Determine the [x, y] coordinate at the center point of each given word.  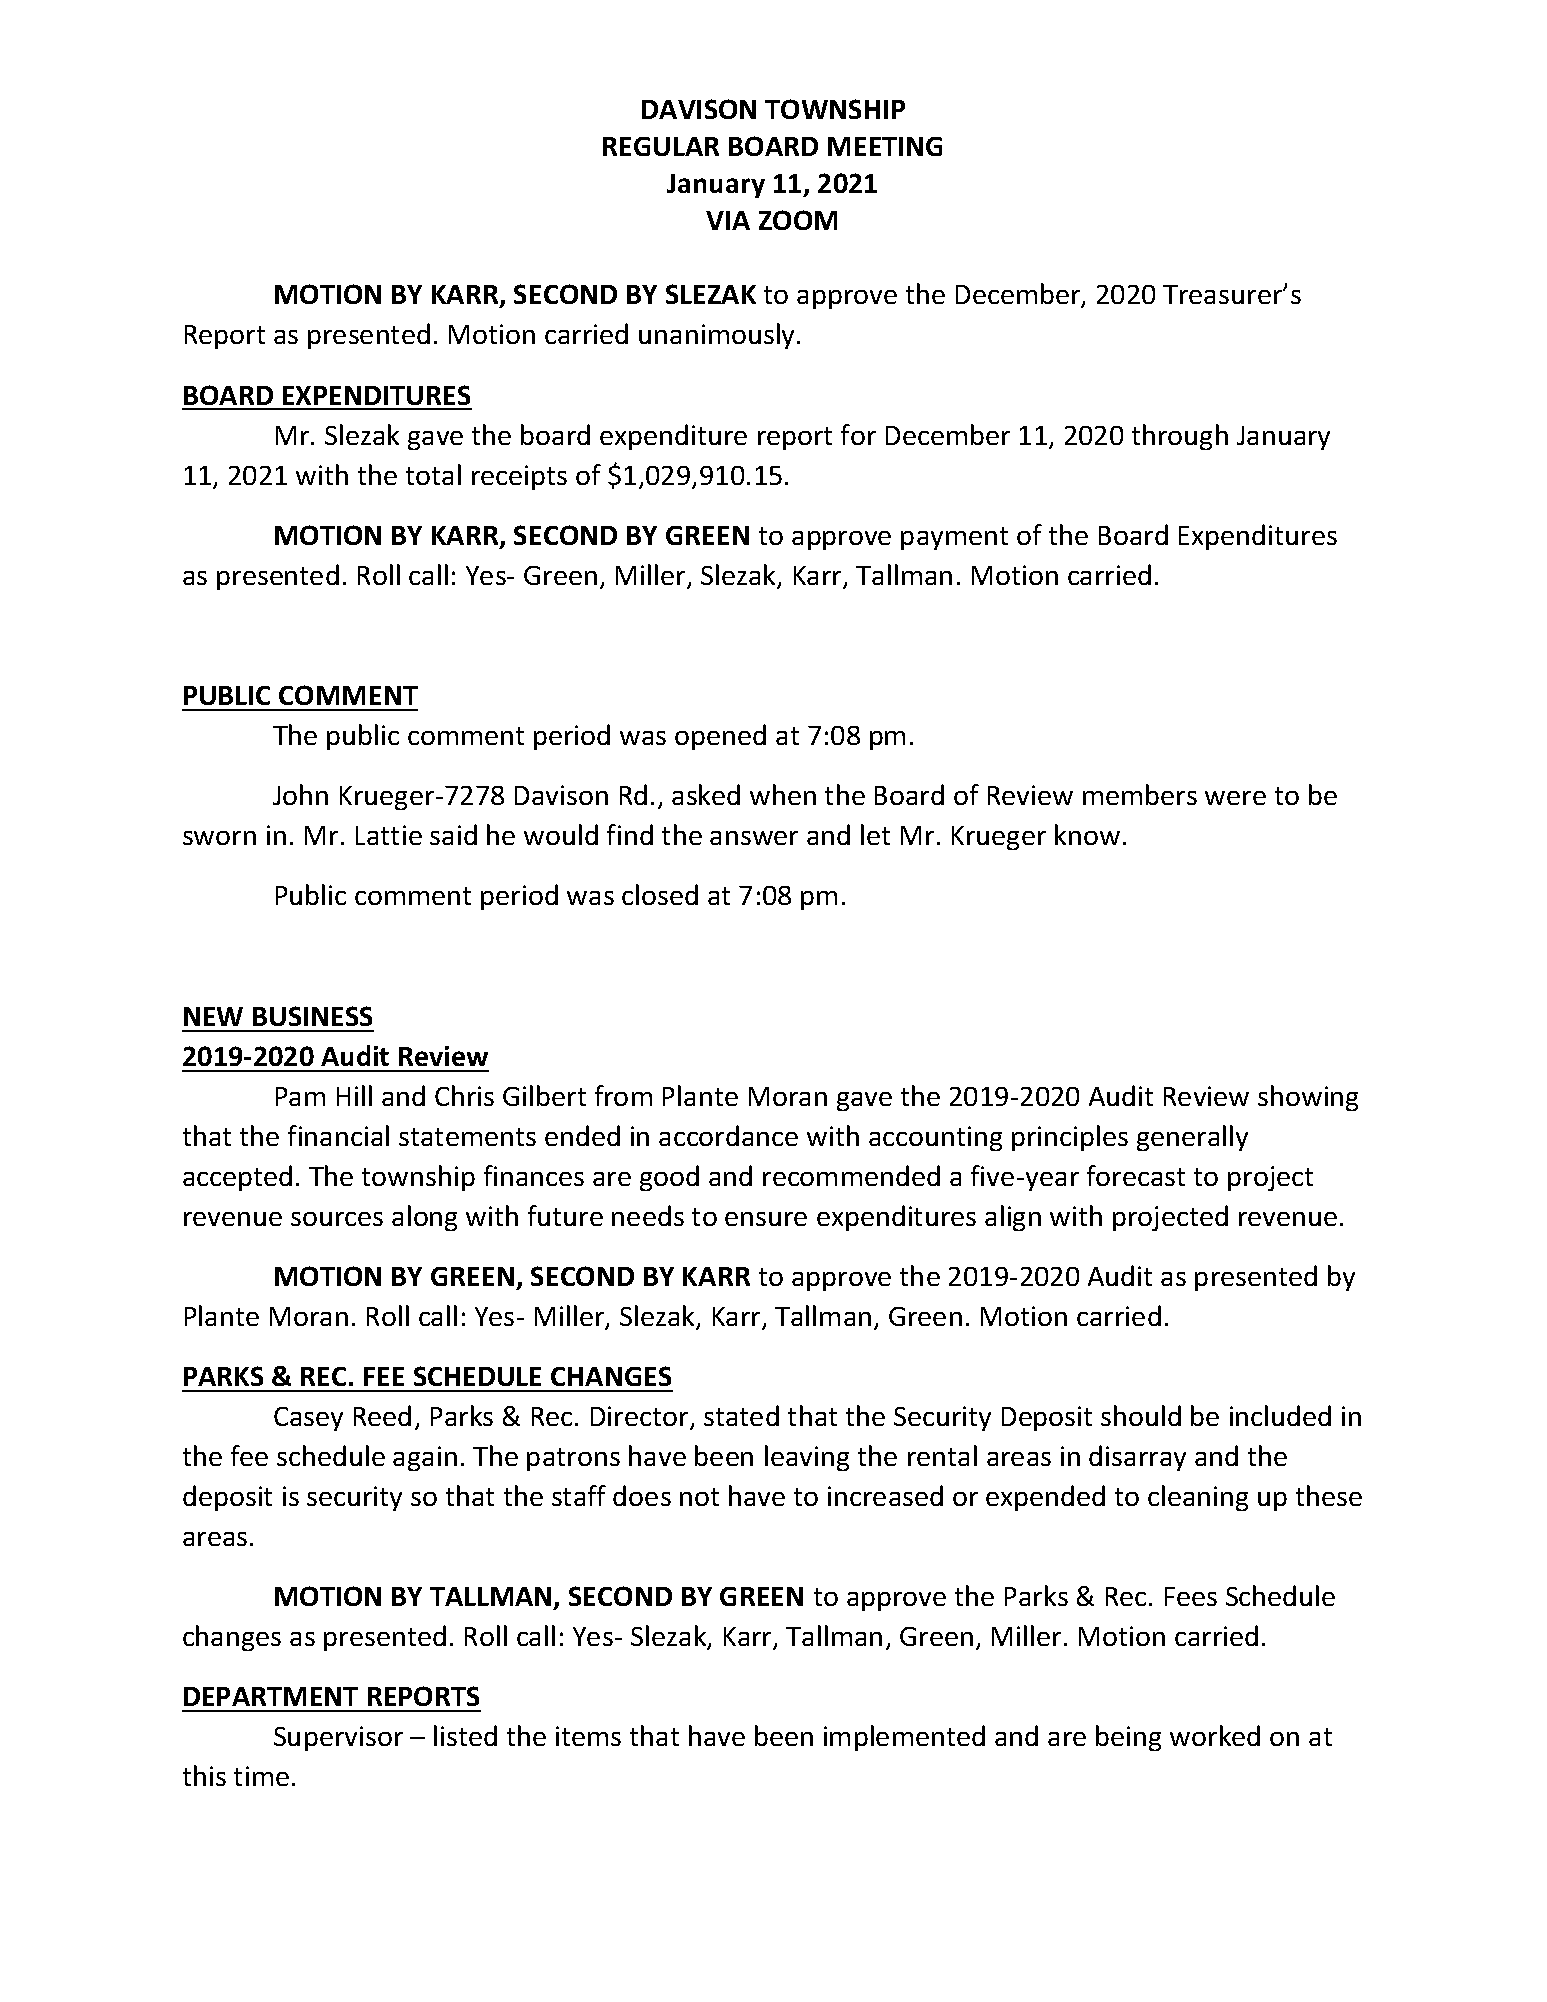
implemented [904, 1738]
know [1087, 834]
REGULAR [661, 146]
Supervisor [338, 1738]
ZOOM [798, 220]
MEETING [885, 146]
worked [1215, 1735]
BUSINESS [312, 1016]
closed [660, 894]
